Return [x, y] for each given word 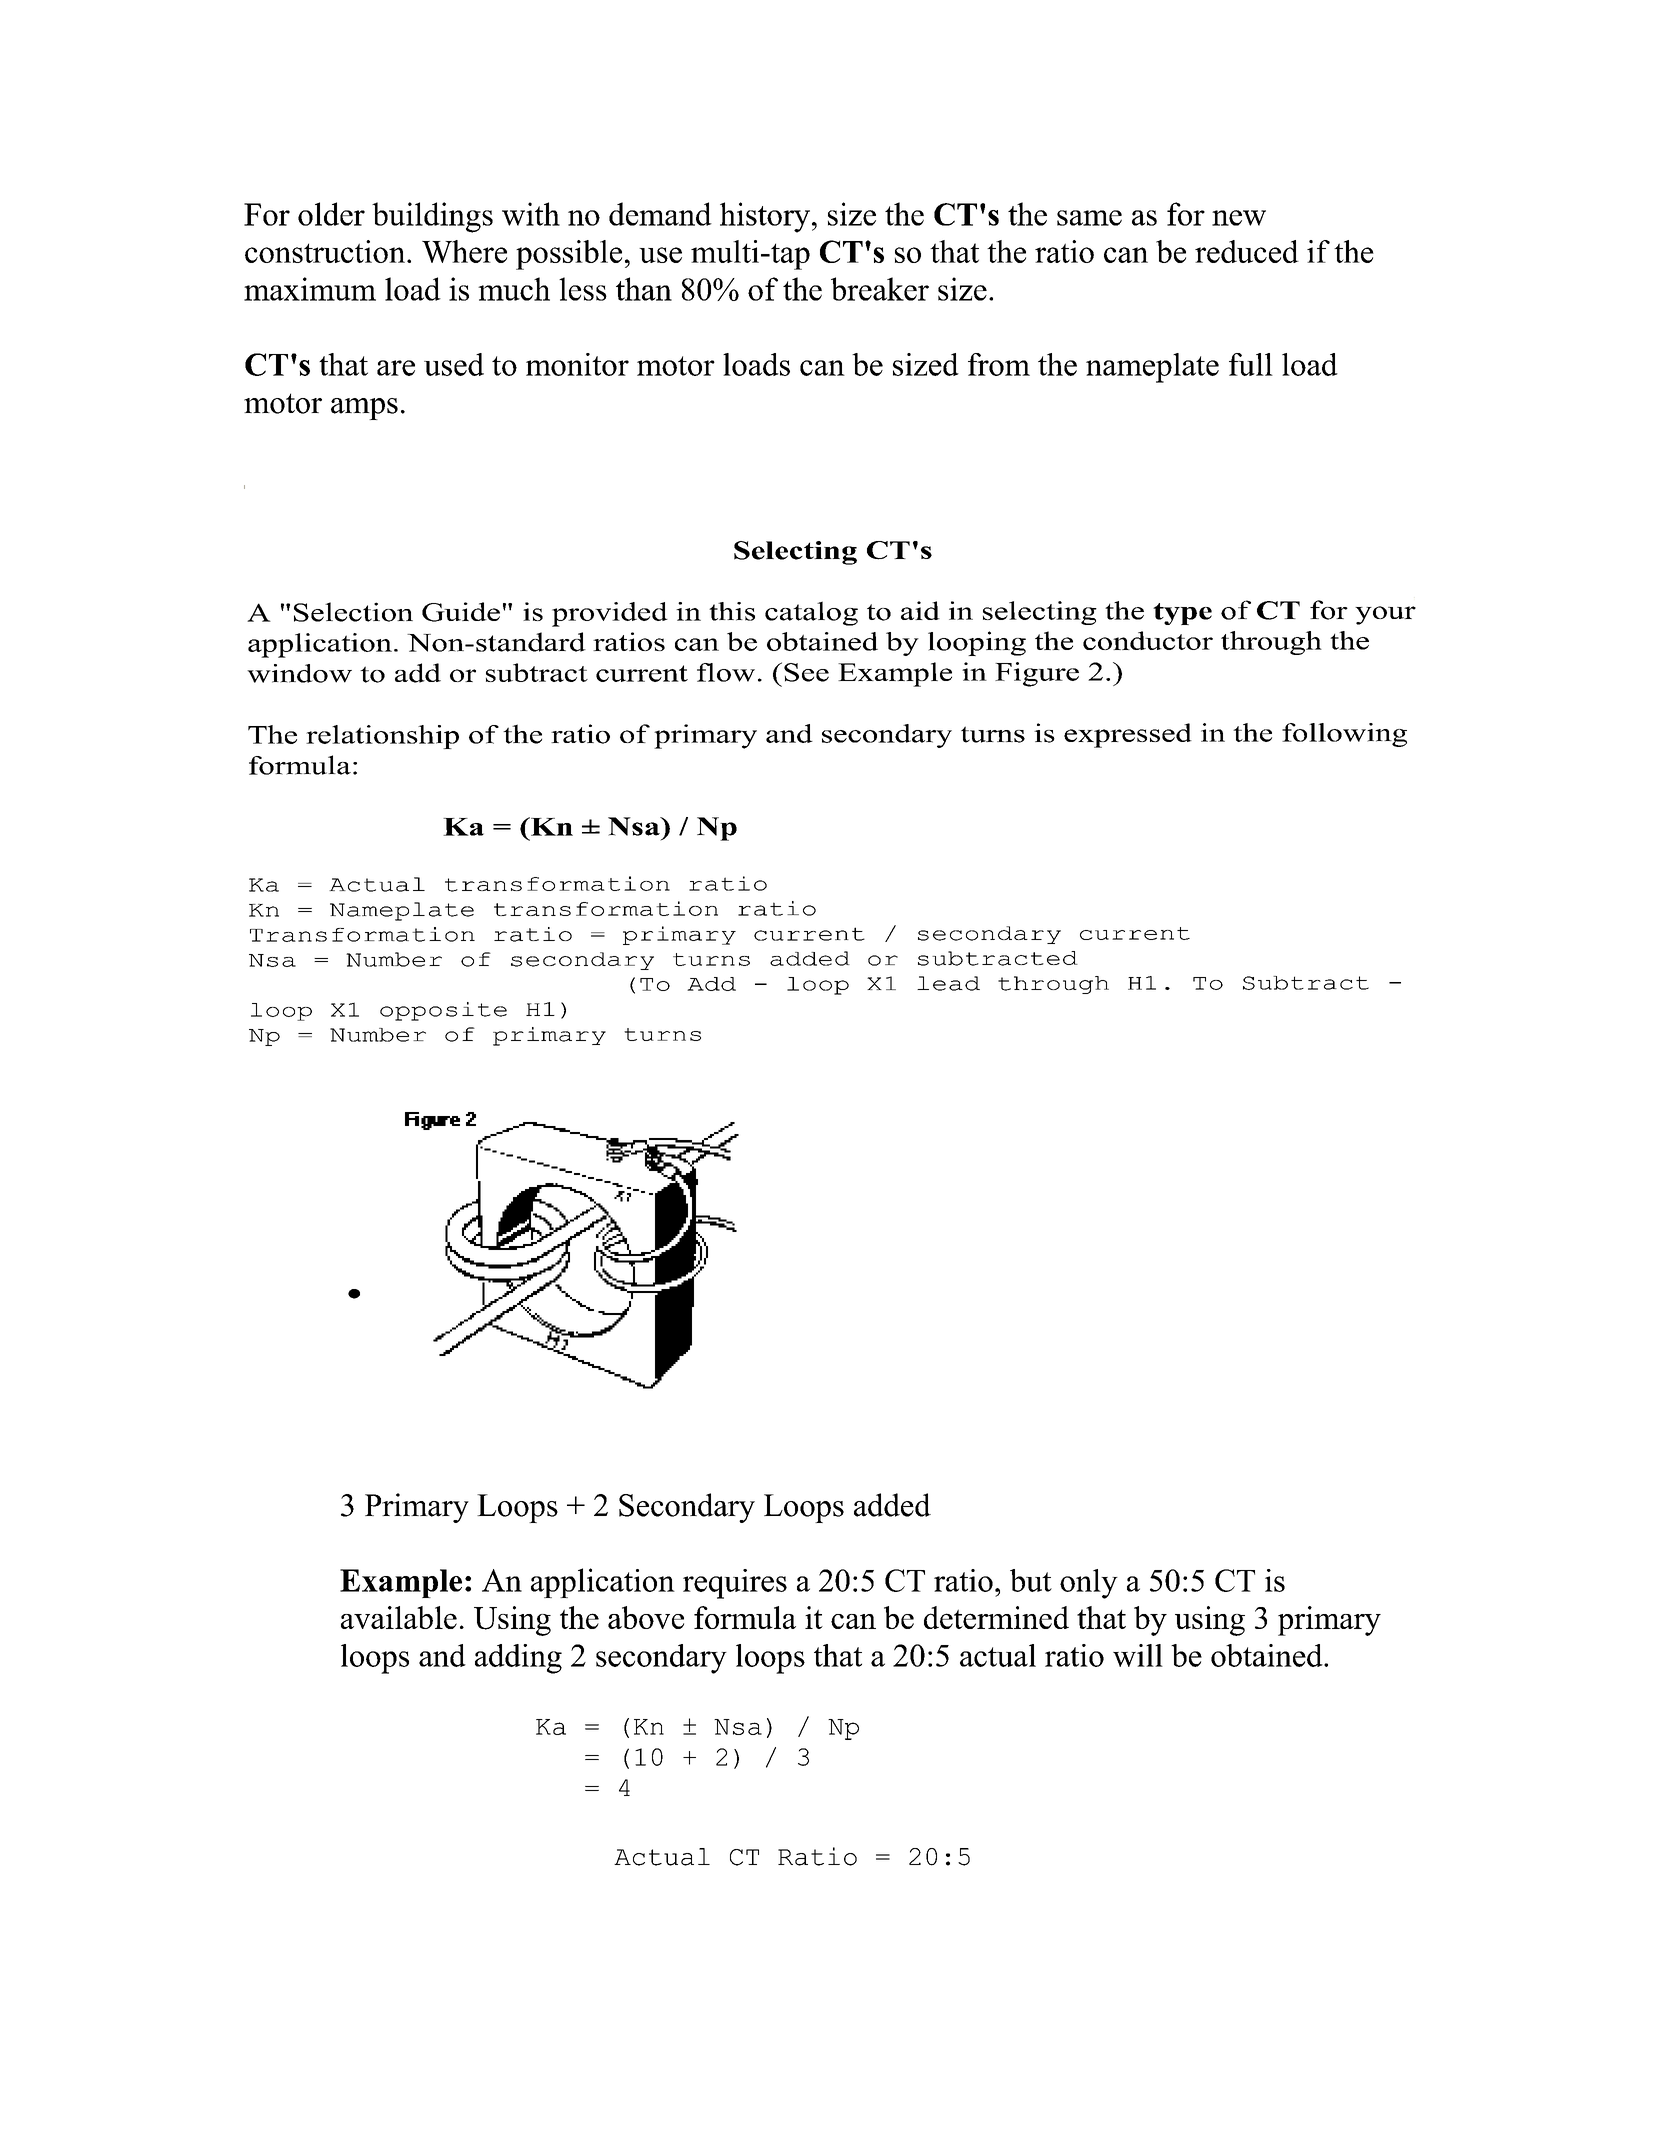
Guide [461, 612]
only [1089, 1584]
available [399, 1617]
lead [948, 983]
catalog [811, 613]
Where [464, 251]
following [1344, 735]
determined [996, 1617]
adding [518, 1659]
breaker [880, 289]
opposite [443, 1011]
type [1182, 614]
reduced [1247, 251]
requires [735, 1584]
